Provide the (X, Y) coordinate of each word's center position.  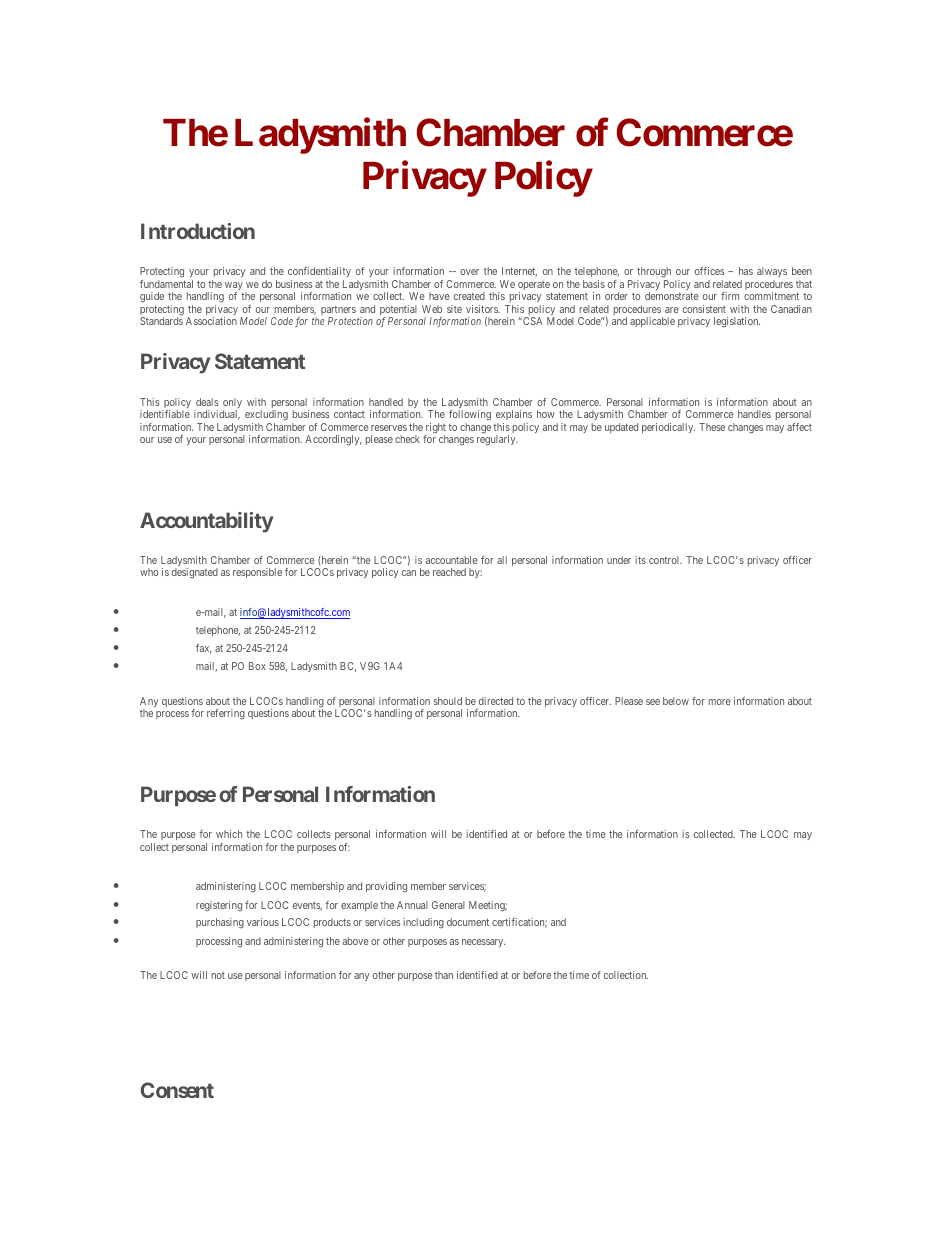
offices (709, 271)
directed (496, 701)
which (229, 834)
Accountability (206, 522)
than (444, 975)
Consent (177, 1090)
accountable (452, 560)
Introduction (198, 231)
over (469, 272)
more (720, 702)
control (665, 560)
